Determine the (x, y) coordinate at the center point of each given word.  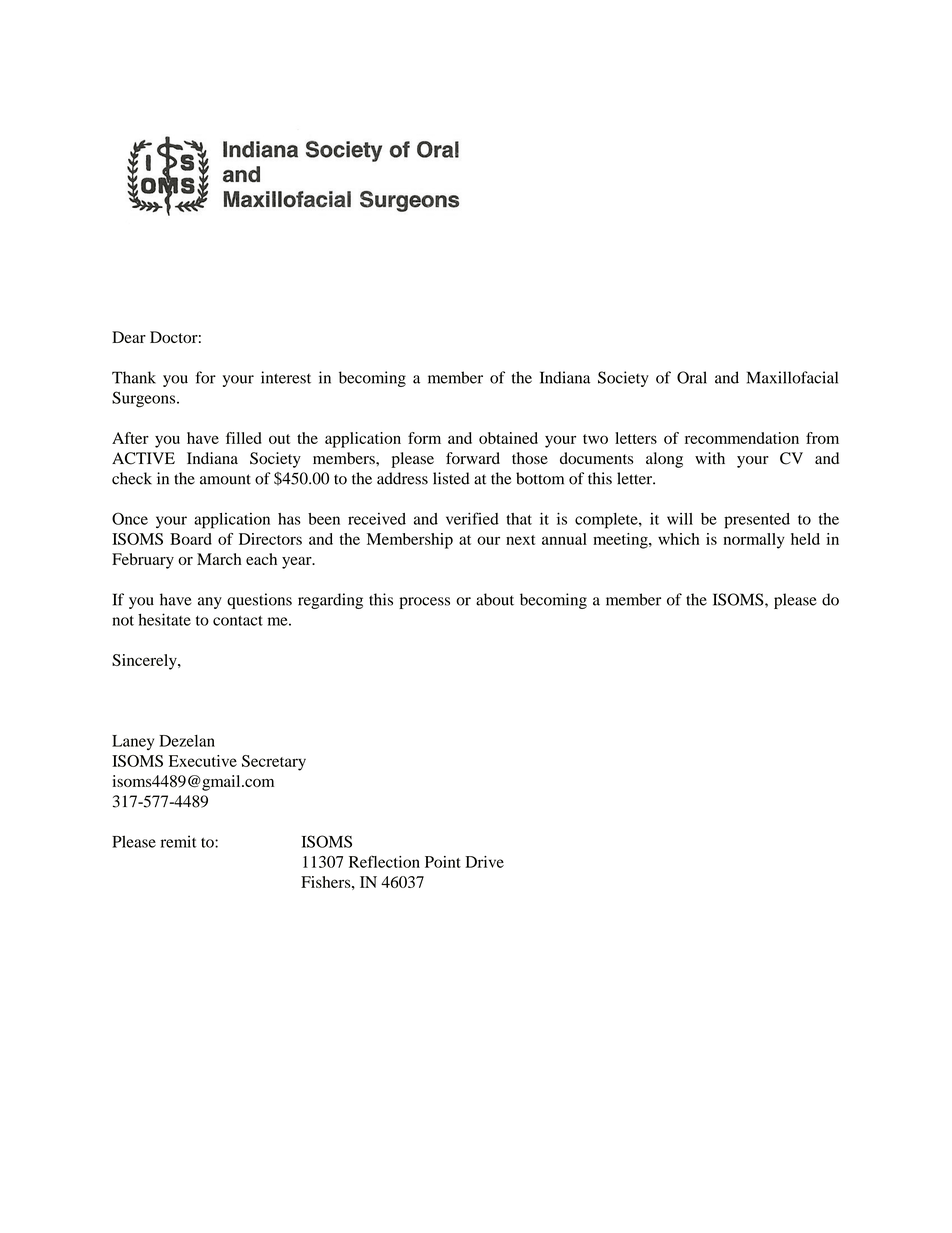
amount (225, 479)
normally (754, 541)
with (710, 458)
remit (179, 841)
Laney (133, 742)
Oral (692, 377)
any (210, 603)
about (495, 599)
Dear (129, 337)
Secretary (274, 763)
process (424, 603)
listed (451, 478)
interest (286, 377)
